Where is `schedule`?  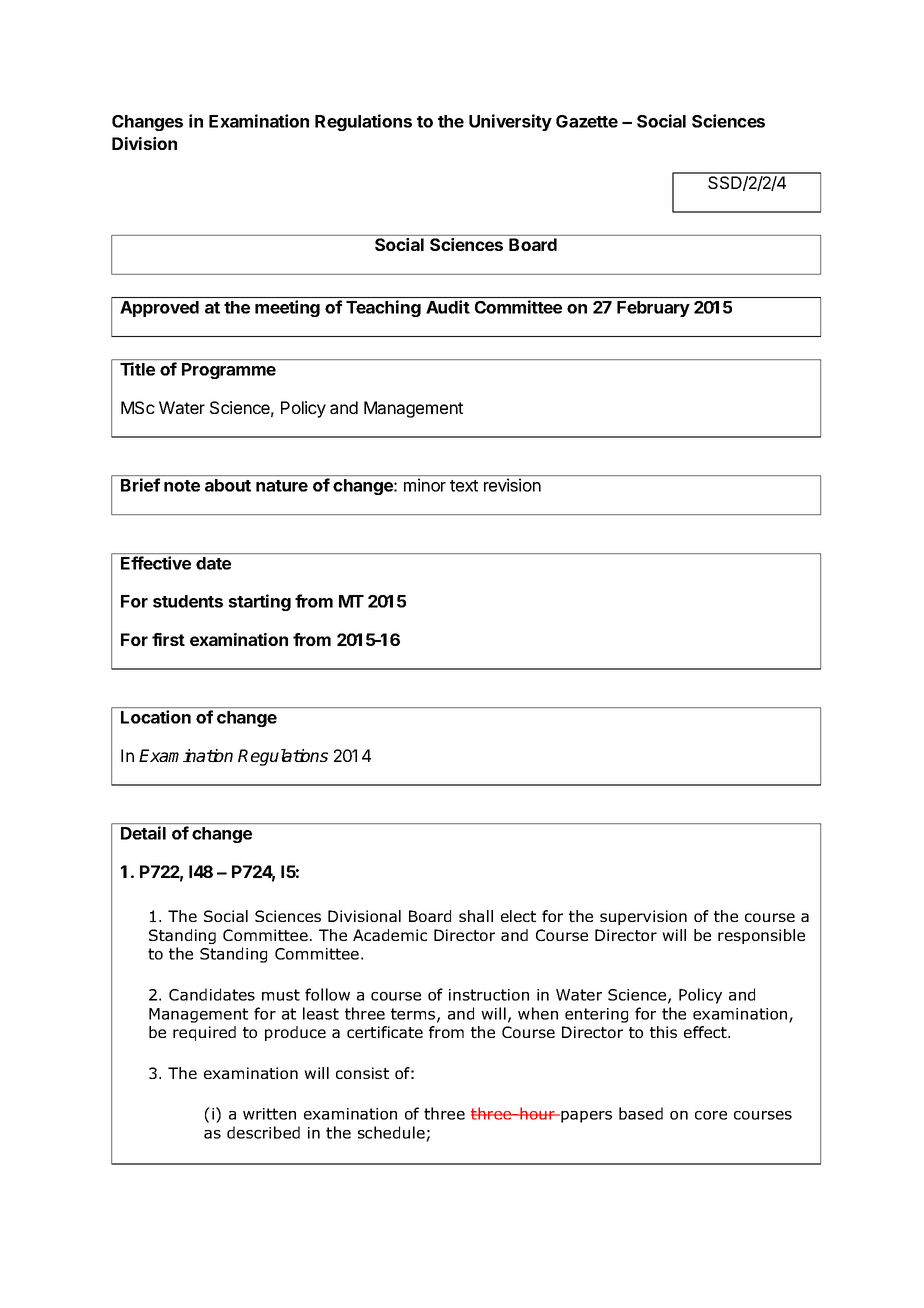
schedule is located at coordinates (391, 1132).
